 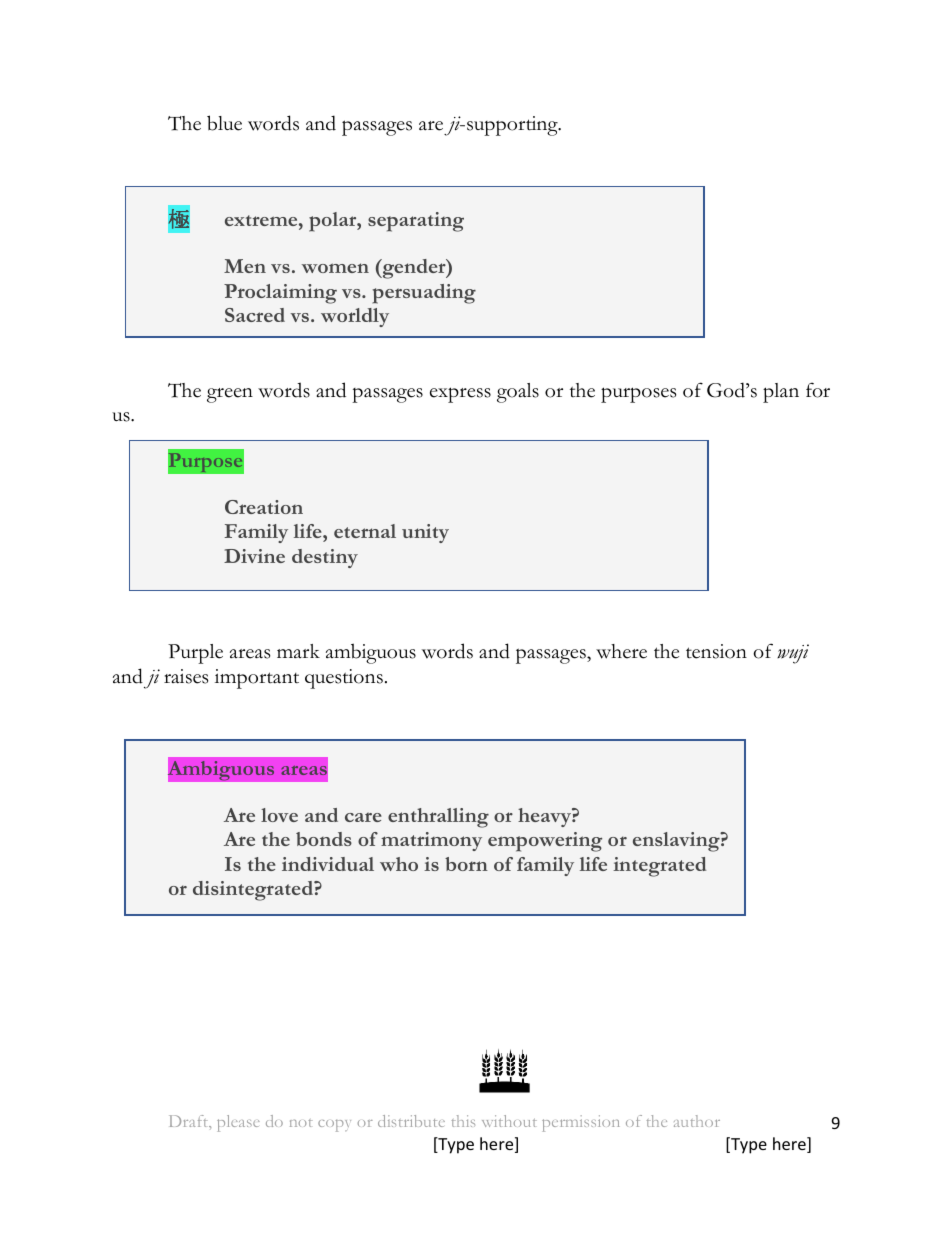 I want to click on please, so click(x=238, y=1123).
